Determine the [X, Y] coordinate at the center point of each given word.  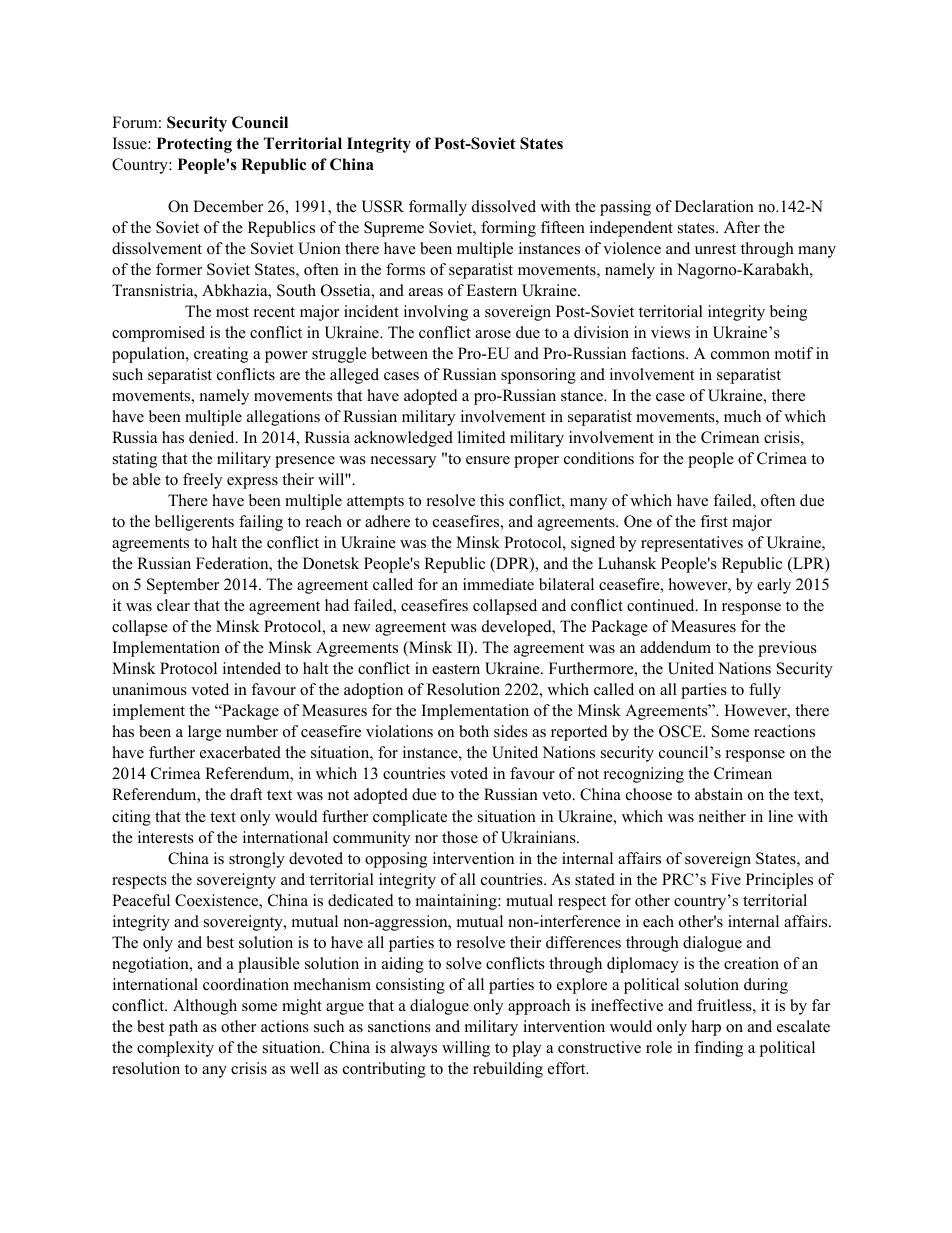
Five [726, 879]
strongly [257, 860]
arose [493, 334]
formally [438, 208]
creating [221, 355]
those [460, 837]
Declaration [714, 206]
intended [252, 668]
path [183, 1028]
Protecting [194, 145]
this [492, 500]
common [740, 355]
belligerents [194, 523]
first [714, 521]
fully [765, 691]
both [474, 731]
